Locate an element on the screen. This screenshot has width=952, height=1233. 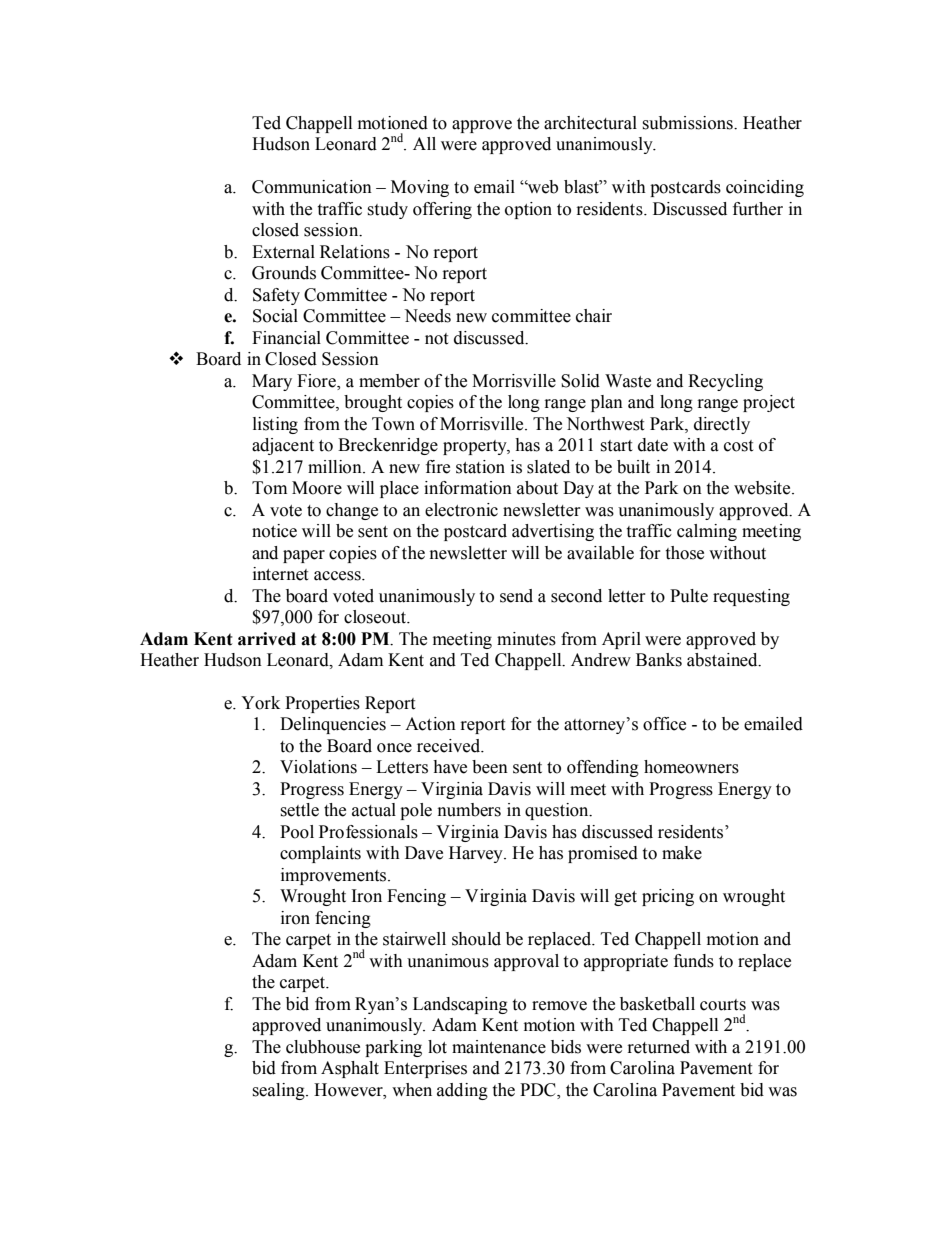
requesting is located at coordinates (751, 597).
